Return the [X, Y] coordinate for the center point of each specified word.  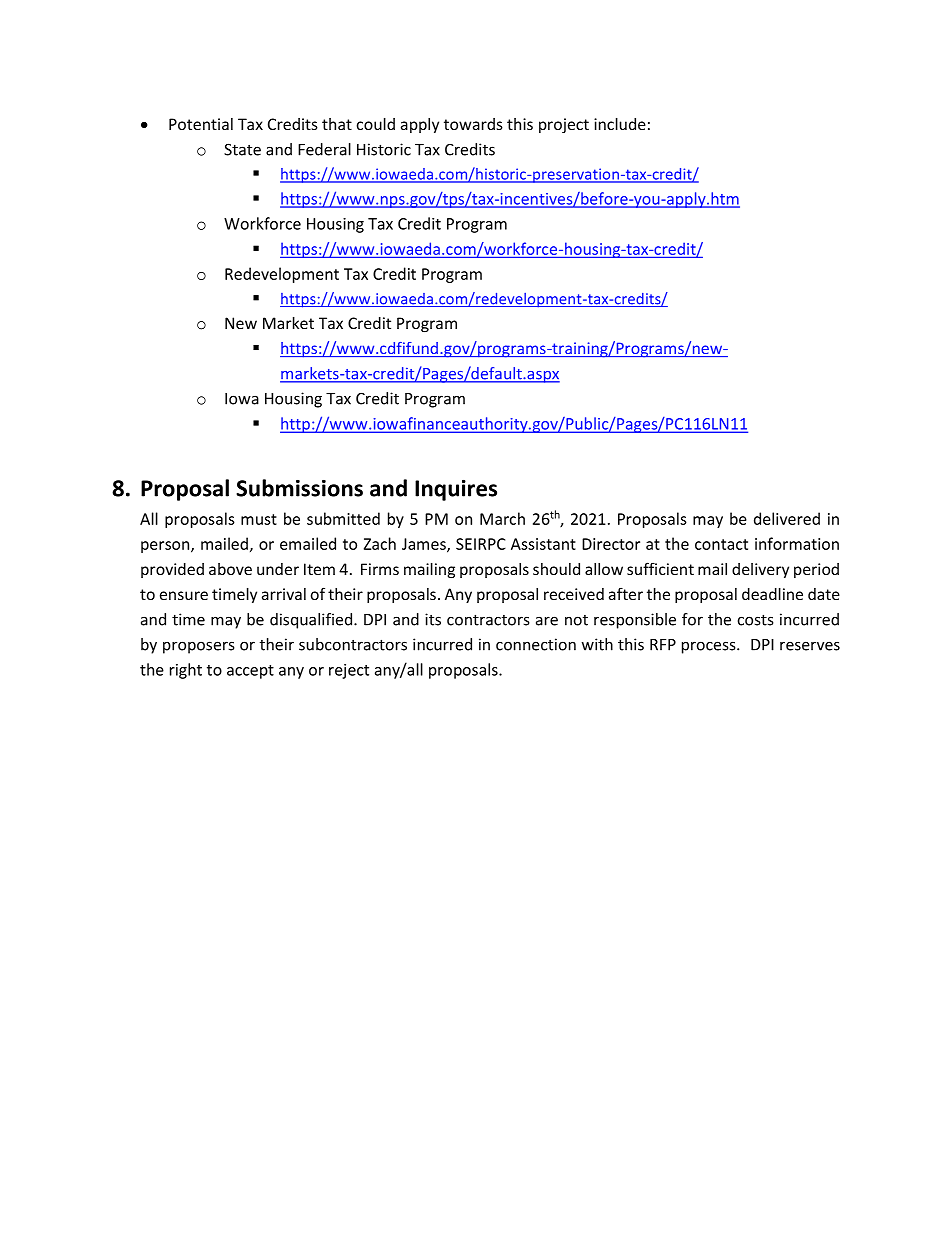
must [259, 519]
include [620, 124]
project [564, 125]
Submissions [299, 488]
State [242, 149]
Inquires [456, 490]
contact [721, 544]
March [502, 518]
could [376, 124]
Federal [324, 149]
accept [250, 672]
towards [473, 124]
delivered [787, 518]
